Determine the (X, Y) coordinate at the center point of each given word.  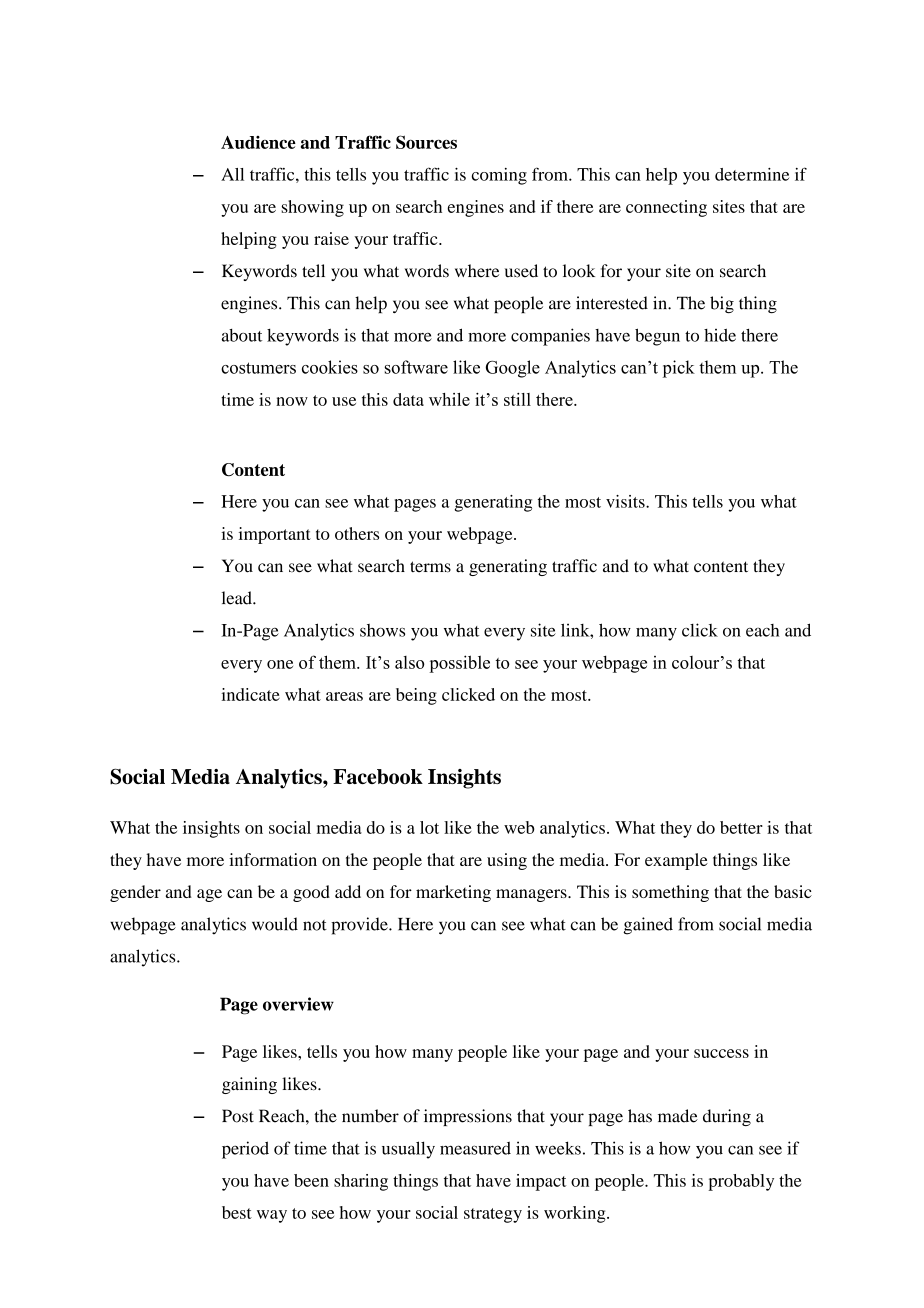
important (275, 535)
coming (499, 176)
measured (475, 1148)
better (741, 827)
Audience (258, 142)
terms (430, 567)
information (273, 859)
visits (626, 501)
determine (752, 174)
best (237, 1212)
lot (429, 827)
